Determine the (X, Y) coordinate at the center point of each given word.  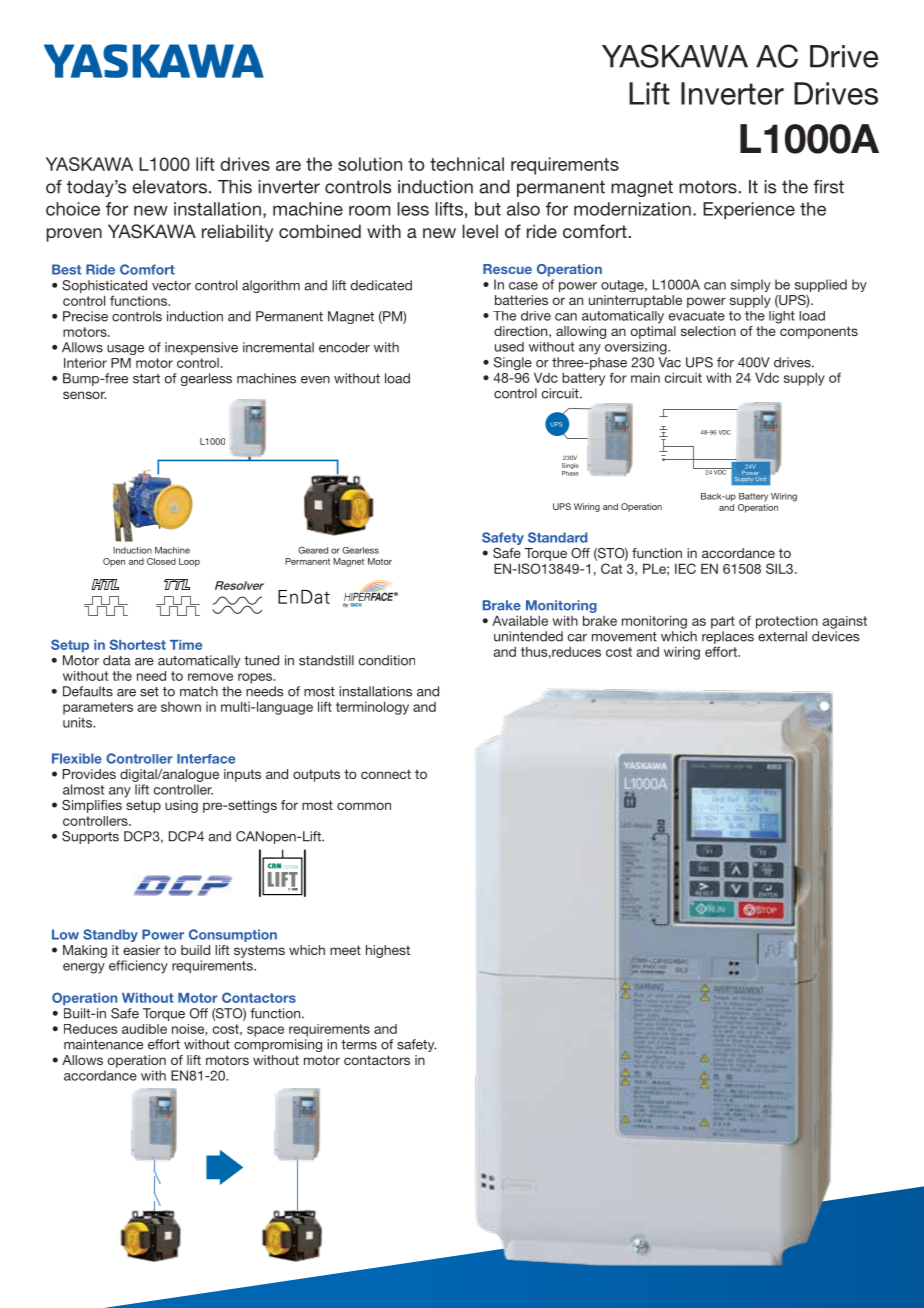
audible (144, 1029)
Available (520, 620)
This (235, 187)
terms (359, 1045)
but (488, 209)
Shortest (138, 644)
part (723, 622)
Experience (749, 210)
